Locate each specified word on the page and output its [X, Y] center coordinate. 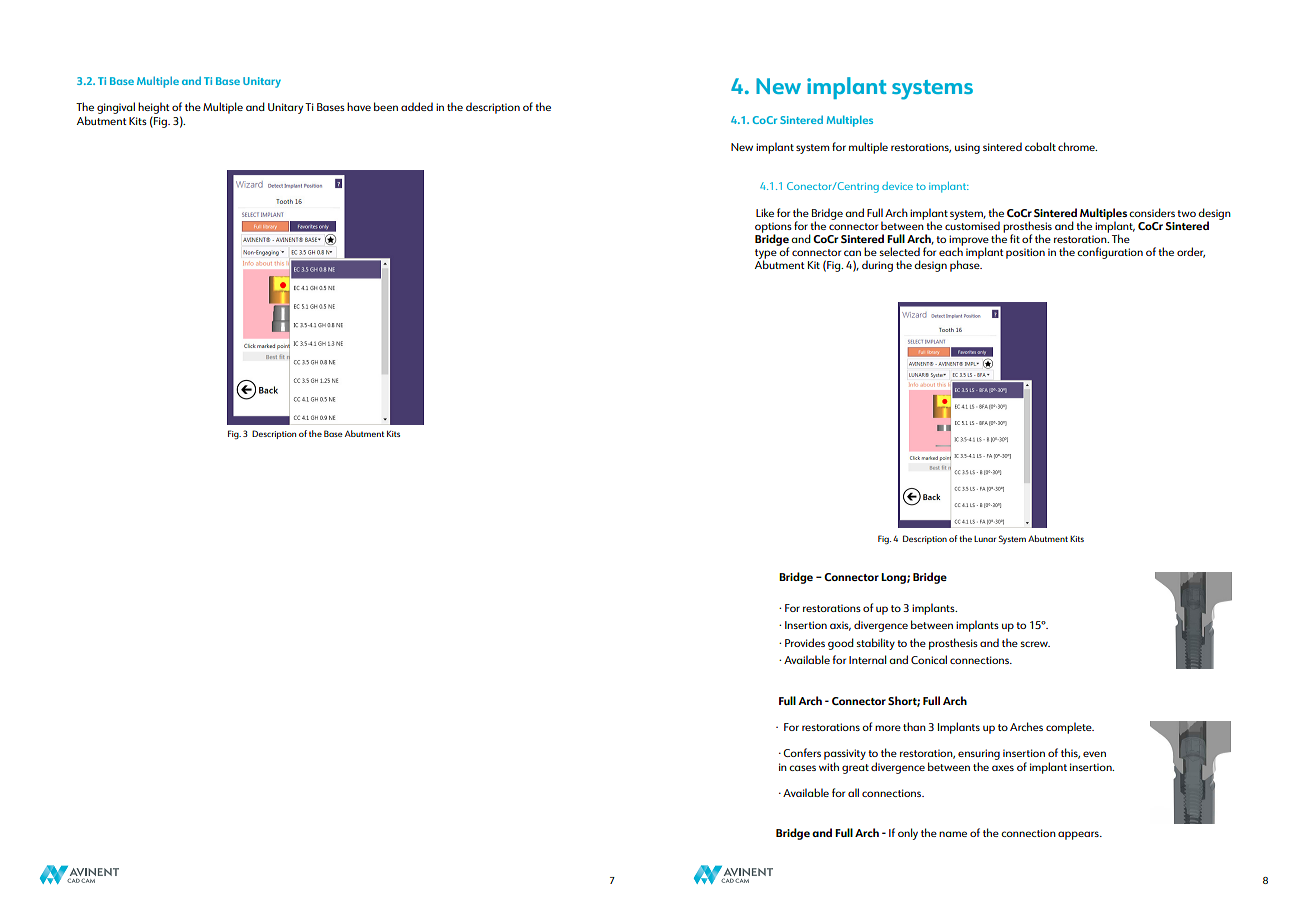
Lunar [985, 539]
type [766, 255]
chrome [1077, 146]
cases [802, 768]
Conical [929, 659]
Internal [868, 659]
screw [1035, 644]
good [841, 644]
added [417, 106]
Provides [805, 642]
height [153, 109]
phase [966, 265]
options [773, 228]
